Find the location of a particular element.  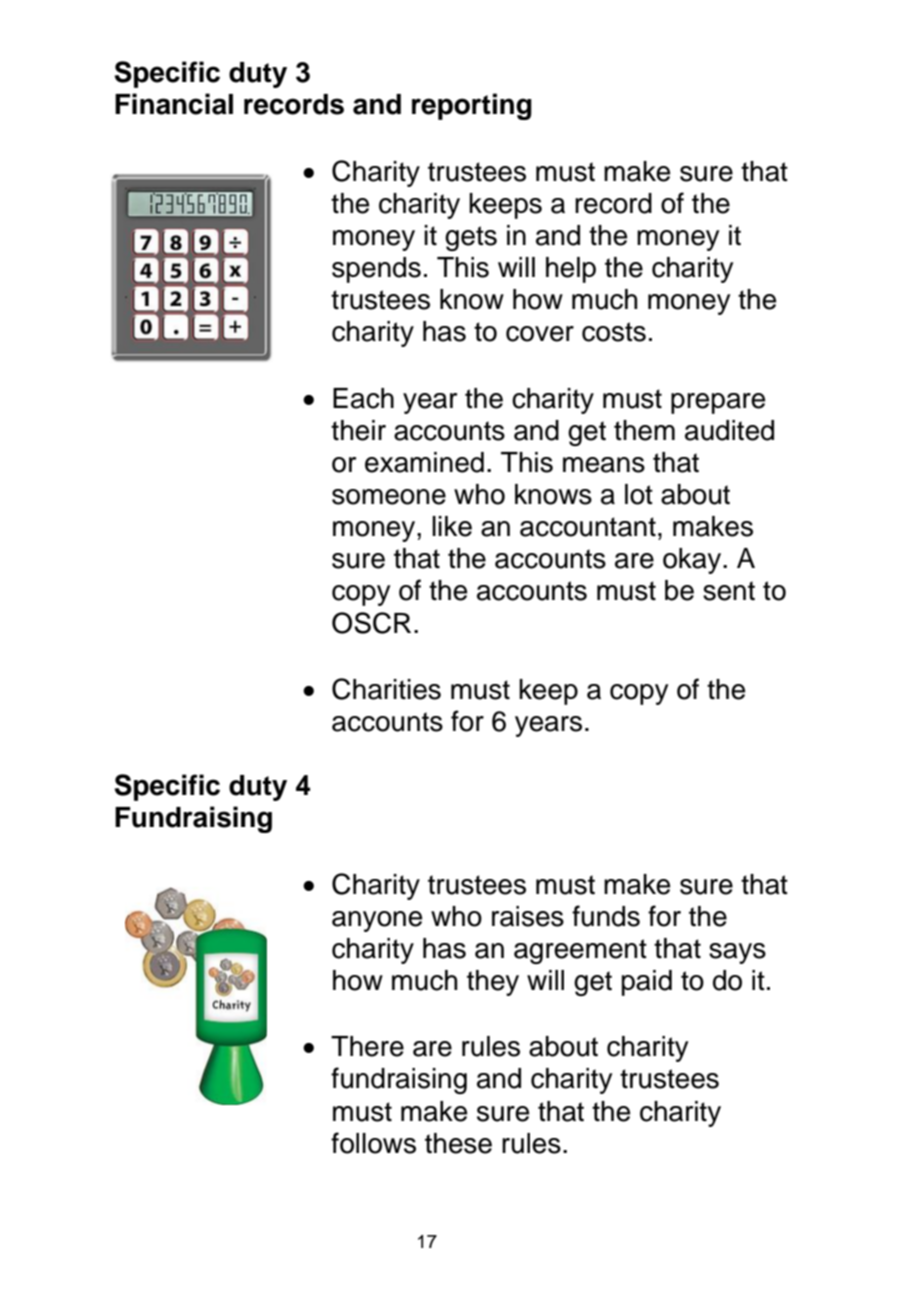

follows is located at coordinates (373, 1143).
